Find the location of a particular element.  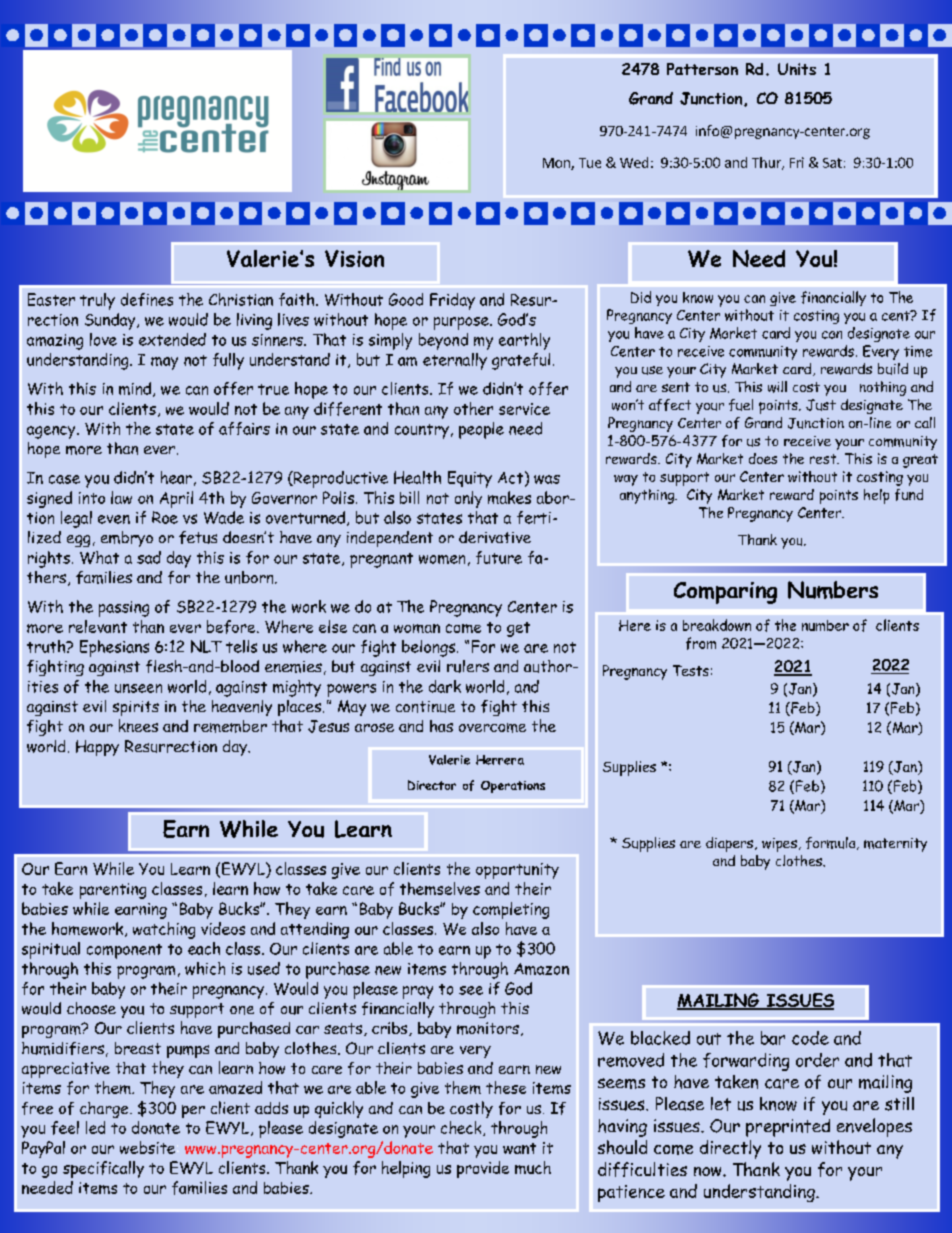

website is located at coordinates (147, 1147).
